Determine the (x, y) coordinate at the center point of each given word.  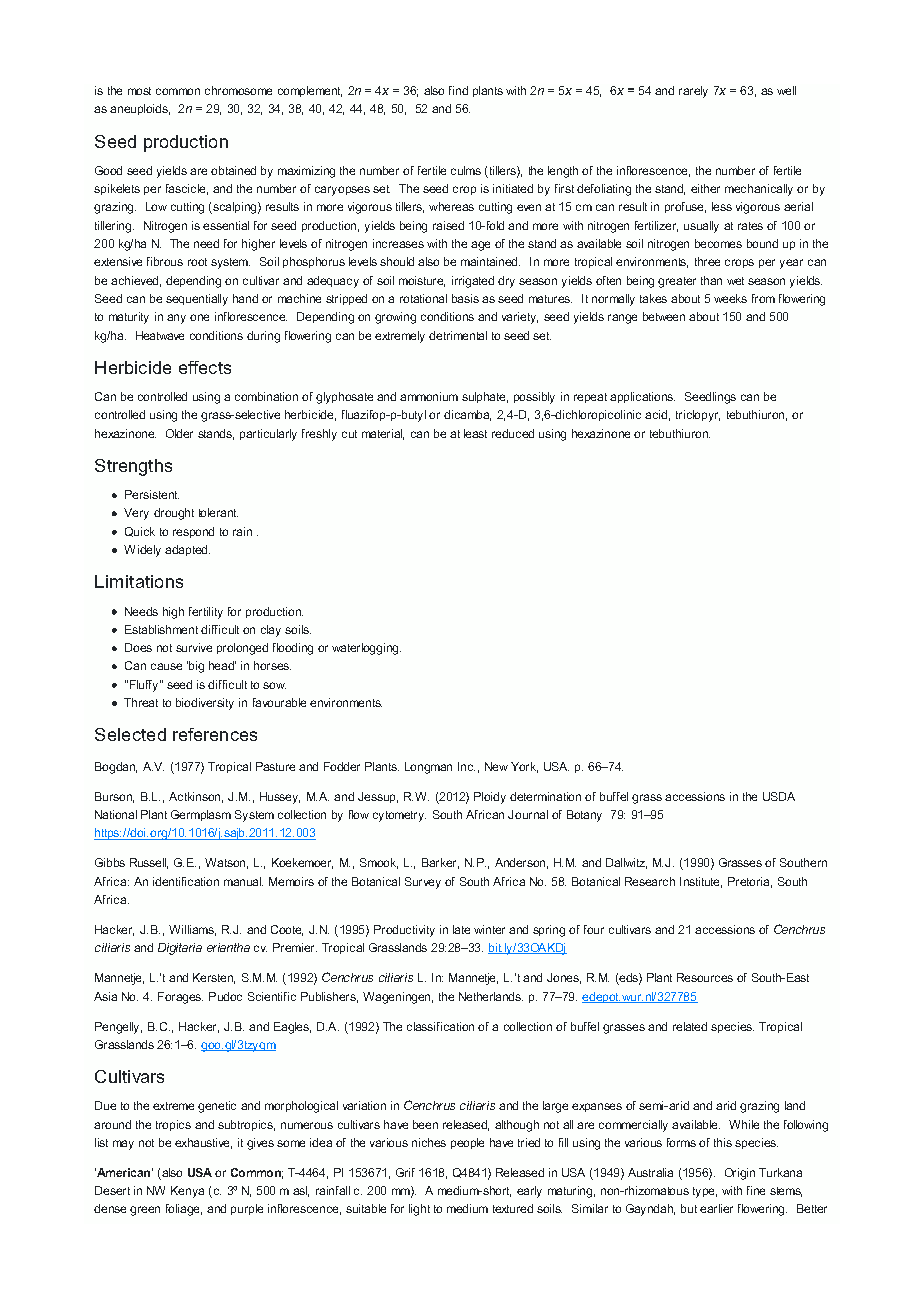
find (458, 90)
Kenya (187, 1192)
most (139, 91)
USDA (779, 796)
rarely (693, 92)
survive (194, 647)
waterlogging (366, 649)
